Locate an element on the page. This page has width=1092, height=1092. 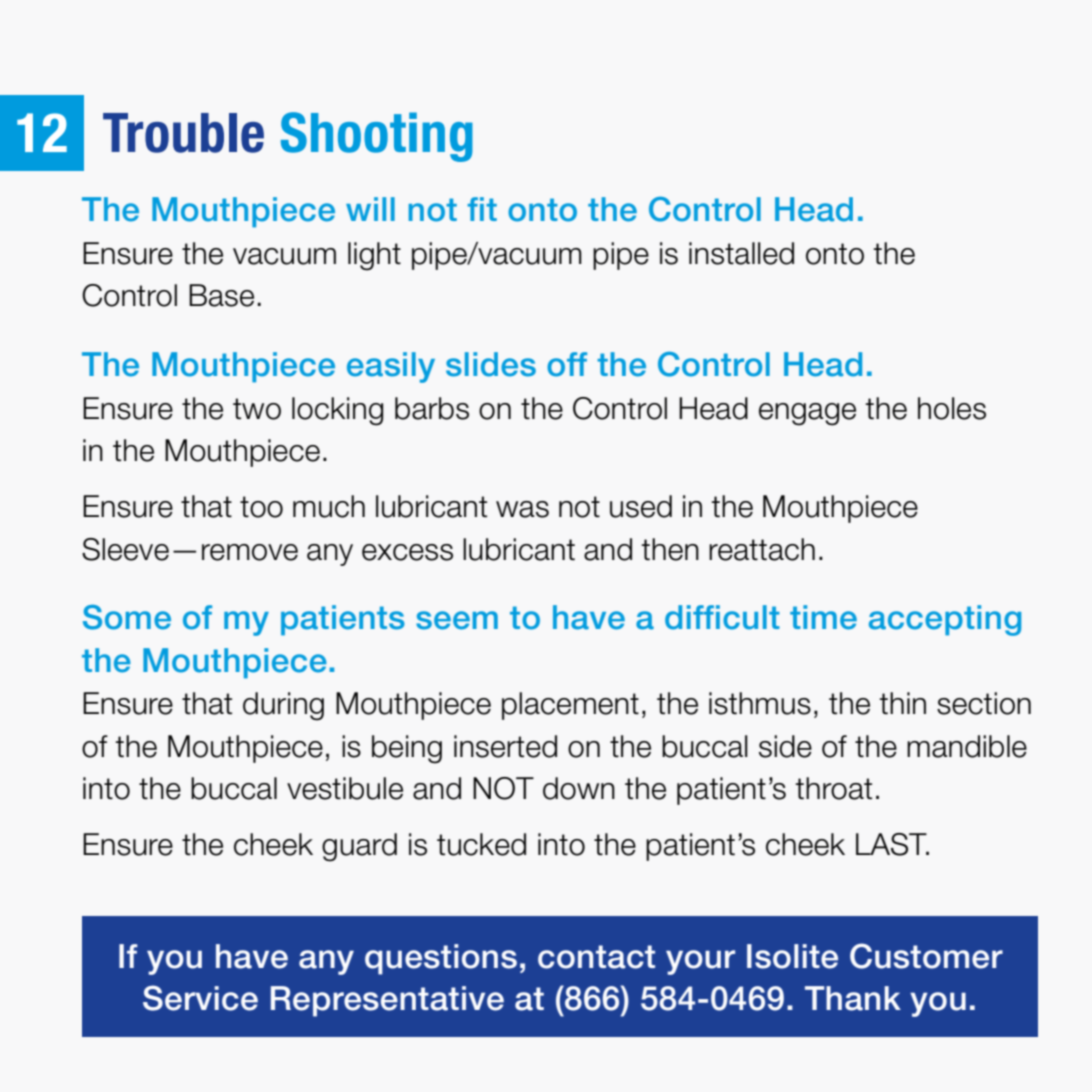
installed is located at coordinates (741, 253).
